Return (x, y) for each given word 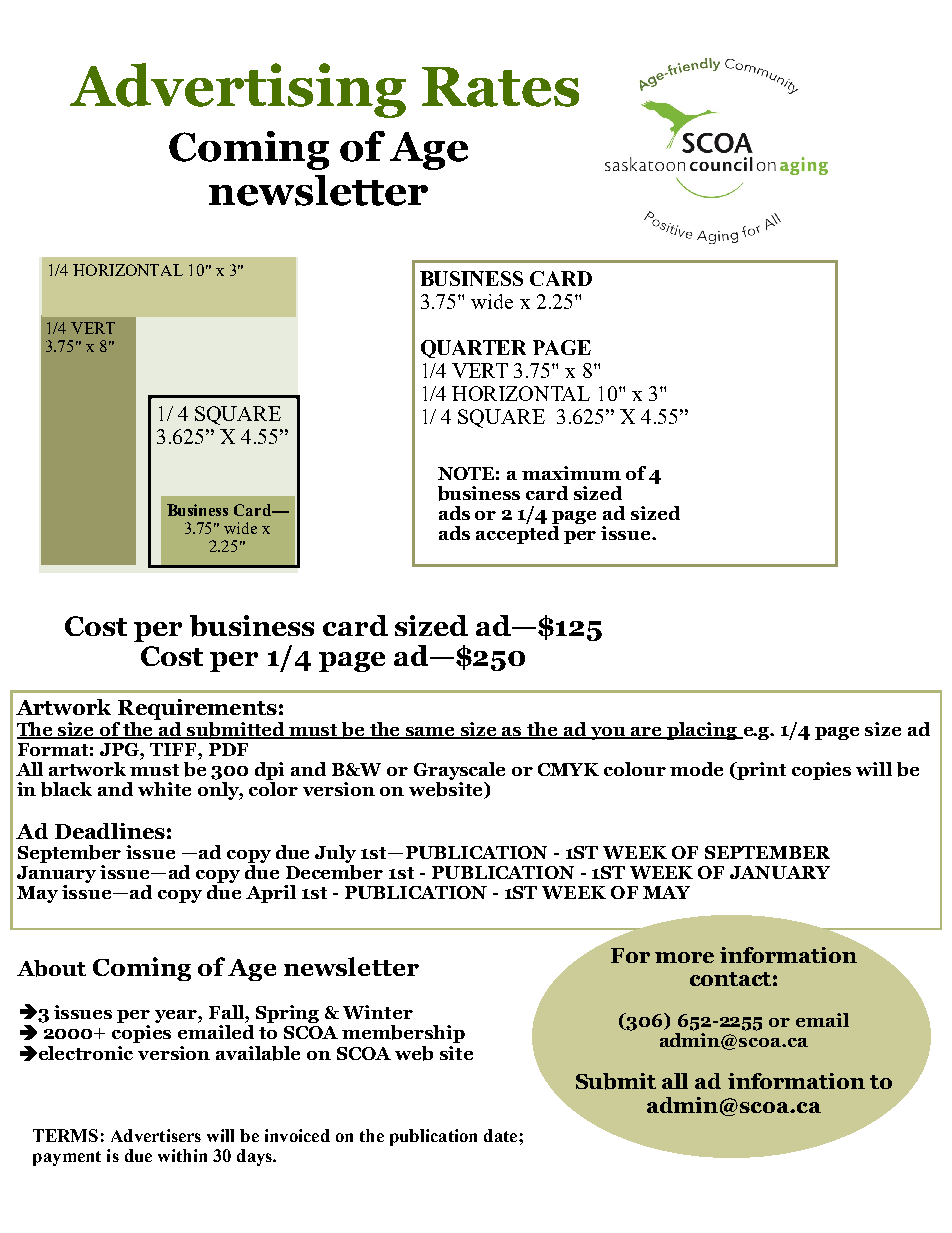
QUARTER (473, 349)
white (164, 789)
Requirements (197, 711)
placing (702, 731)
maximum (571, 473)
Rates (500, 87)
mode (696, 769)
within (182, 1155)
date (502, 1135)
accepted (517, 533)
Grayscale (459, 772)
